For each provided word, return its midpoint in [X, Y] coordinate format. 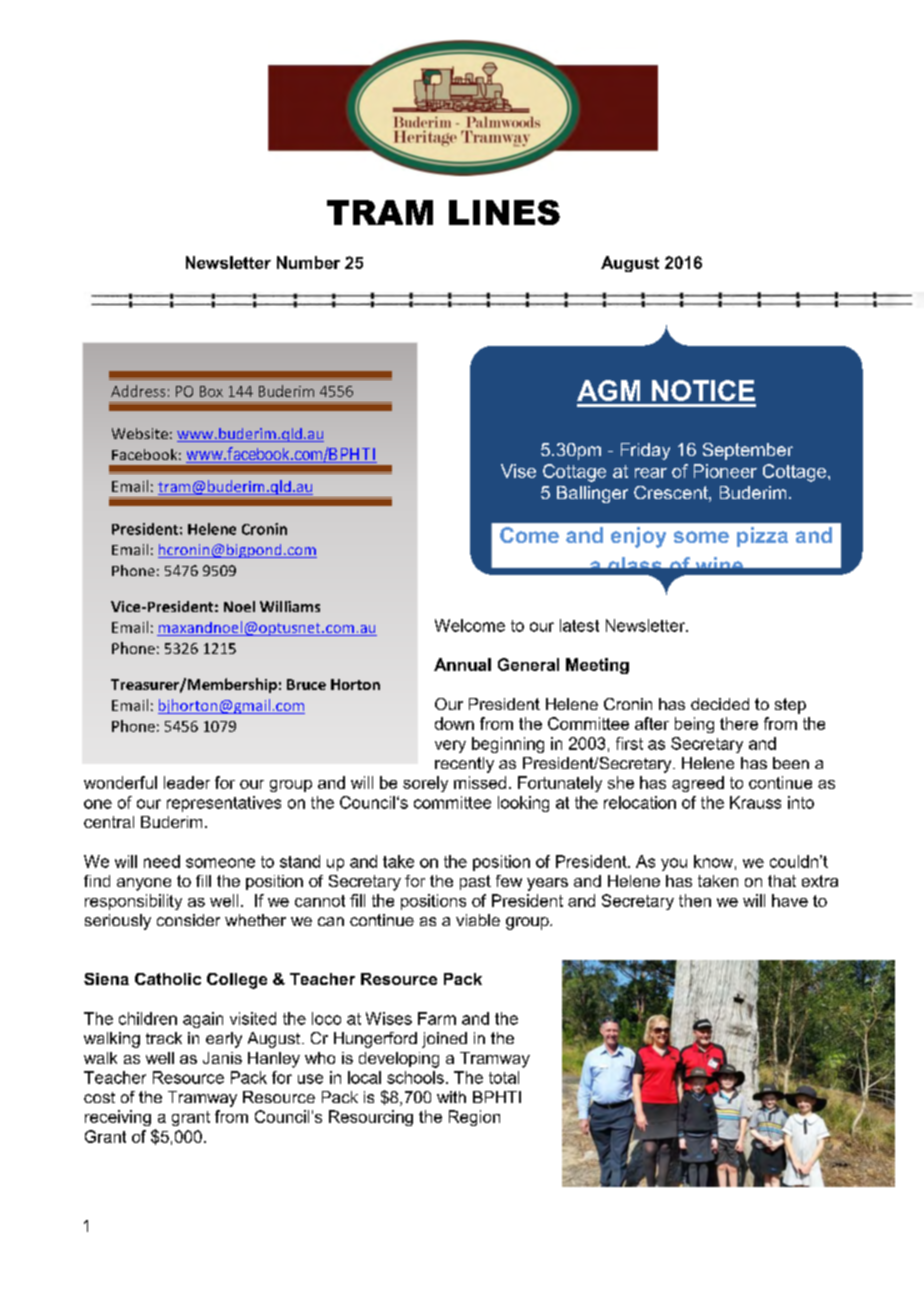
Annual [462, 664]
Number [308, 262]
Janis [222, 1058]
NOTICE [703, 390]
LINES [504, 212]
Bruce [306, 684]
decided [720, 704]
